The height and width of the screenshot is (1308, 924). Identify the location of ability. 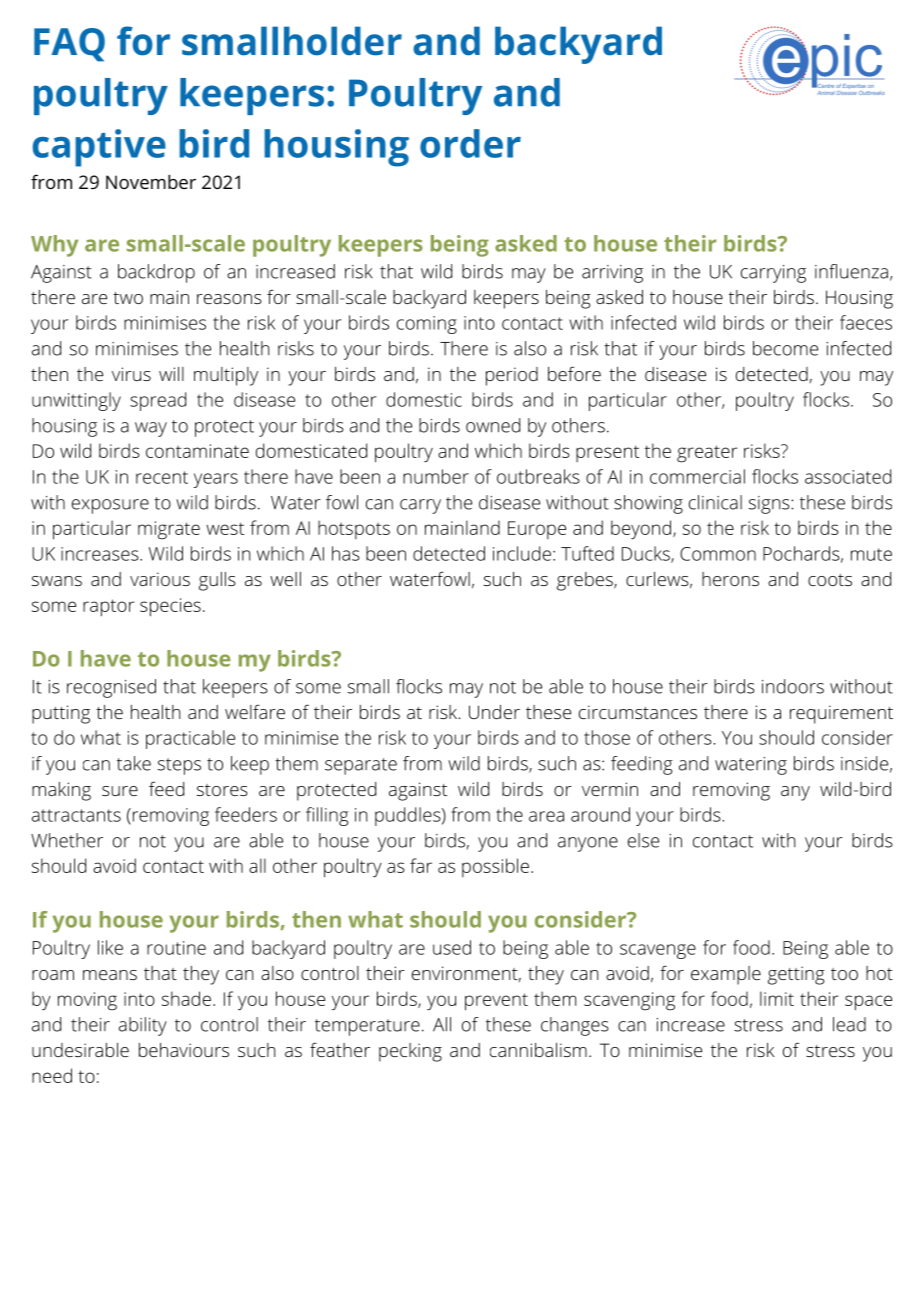
(143, 1026).
